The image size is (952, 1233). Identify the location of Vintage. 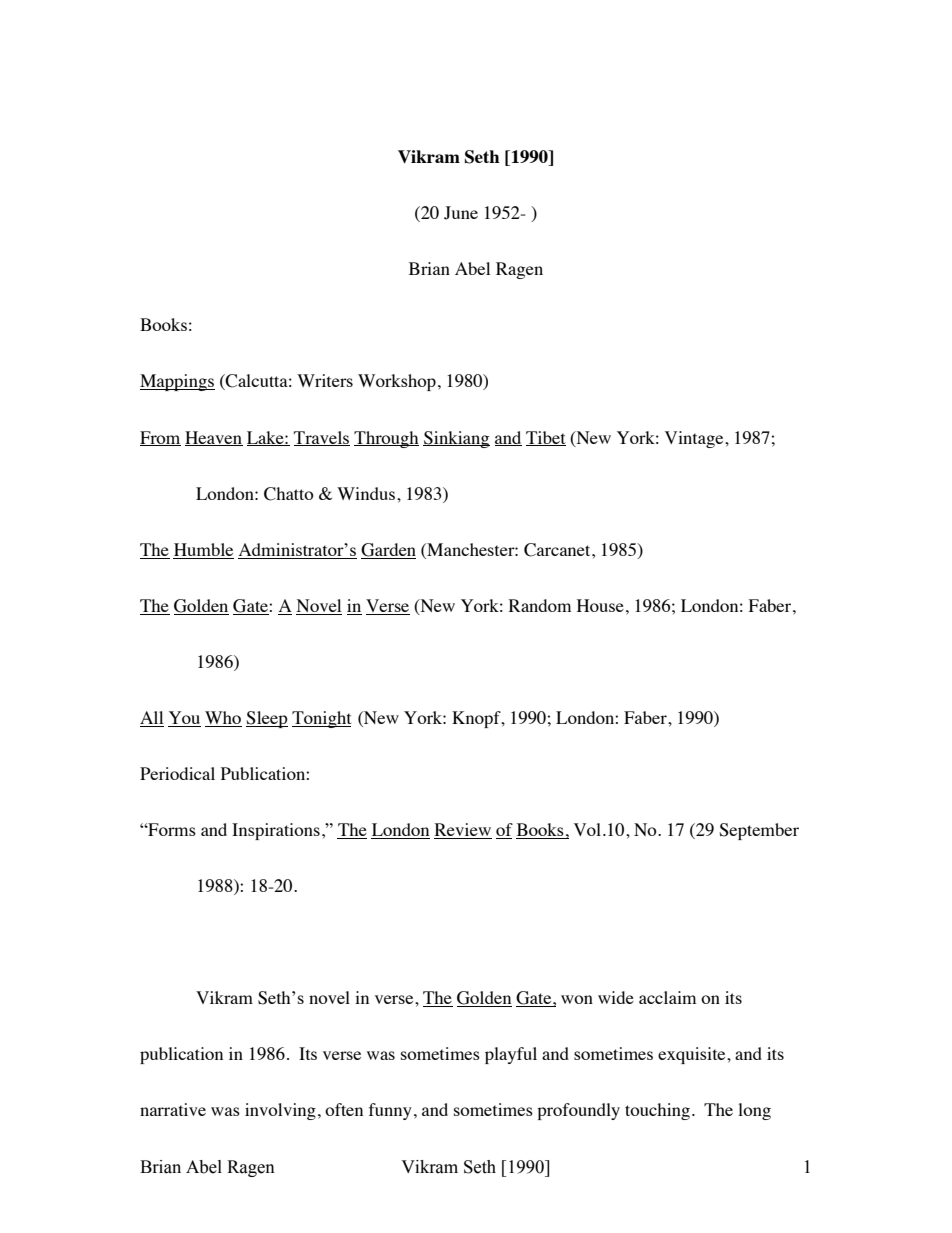
(695, 439).
